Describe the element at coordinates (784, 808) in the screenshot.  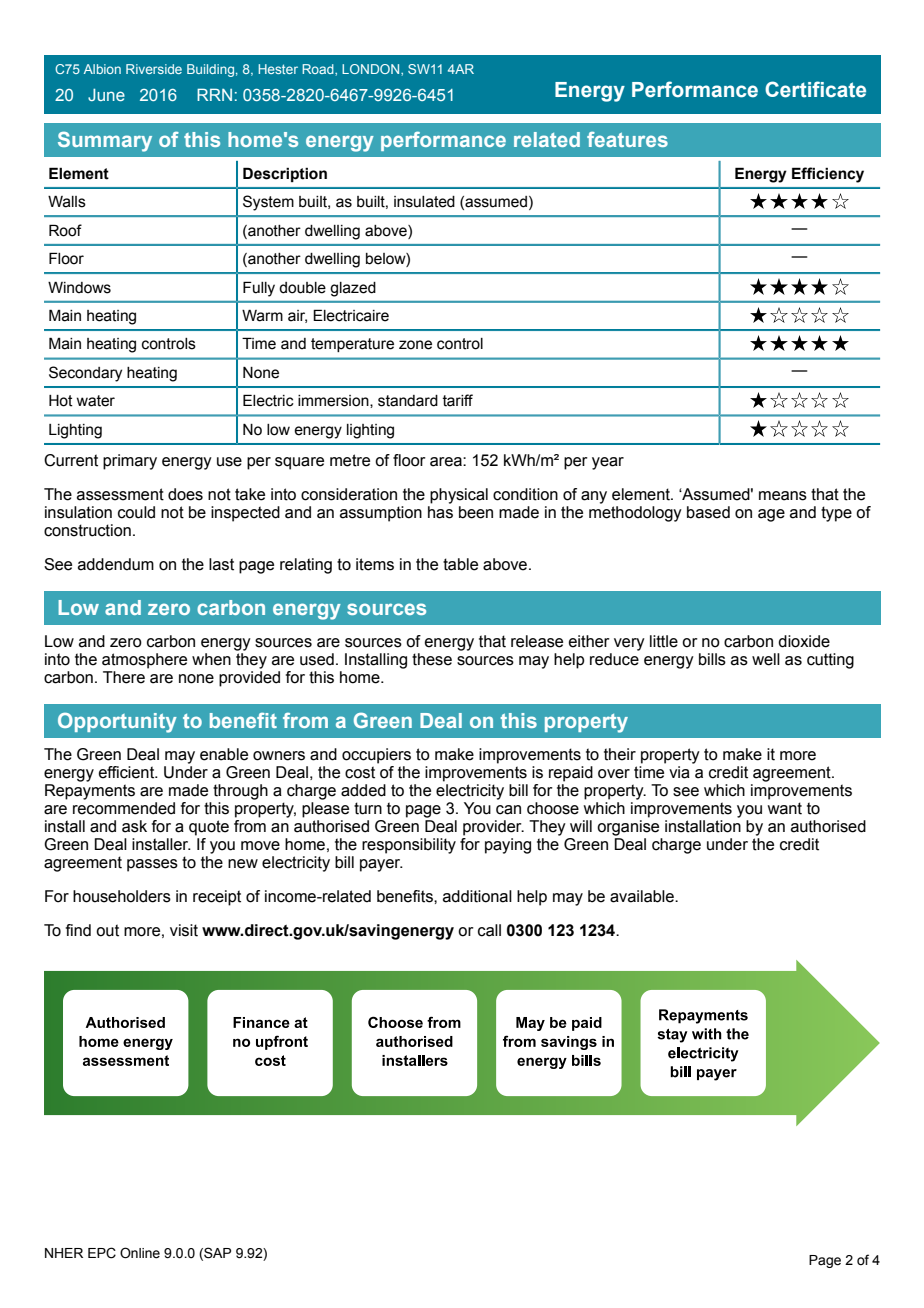
I see `want` at that location.
